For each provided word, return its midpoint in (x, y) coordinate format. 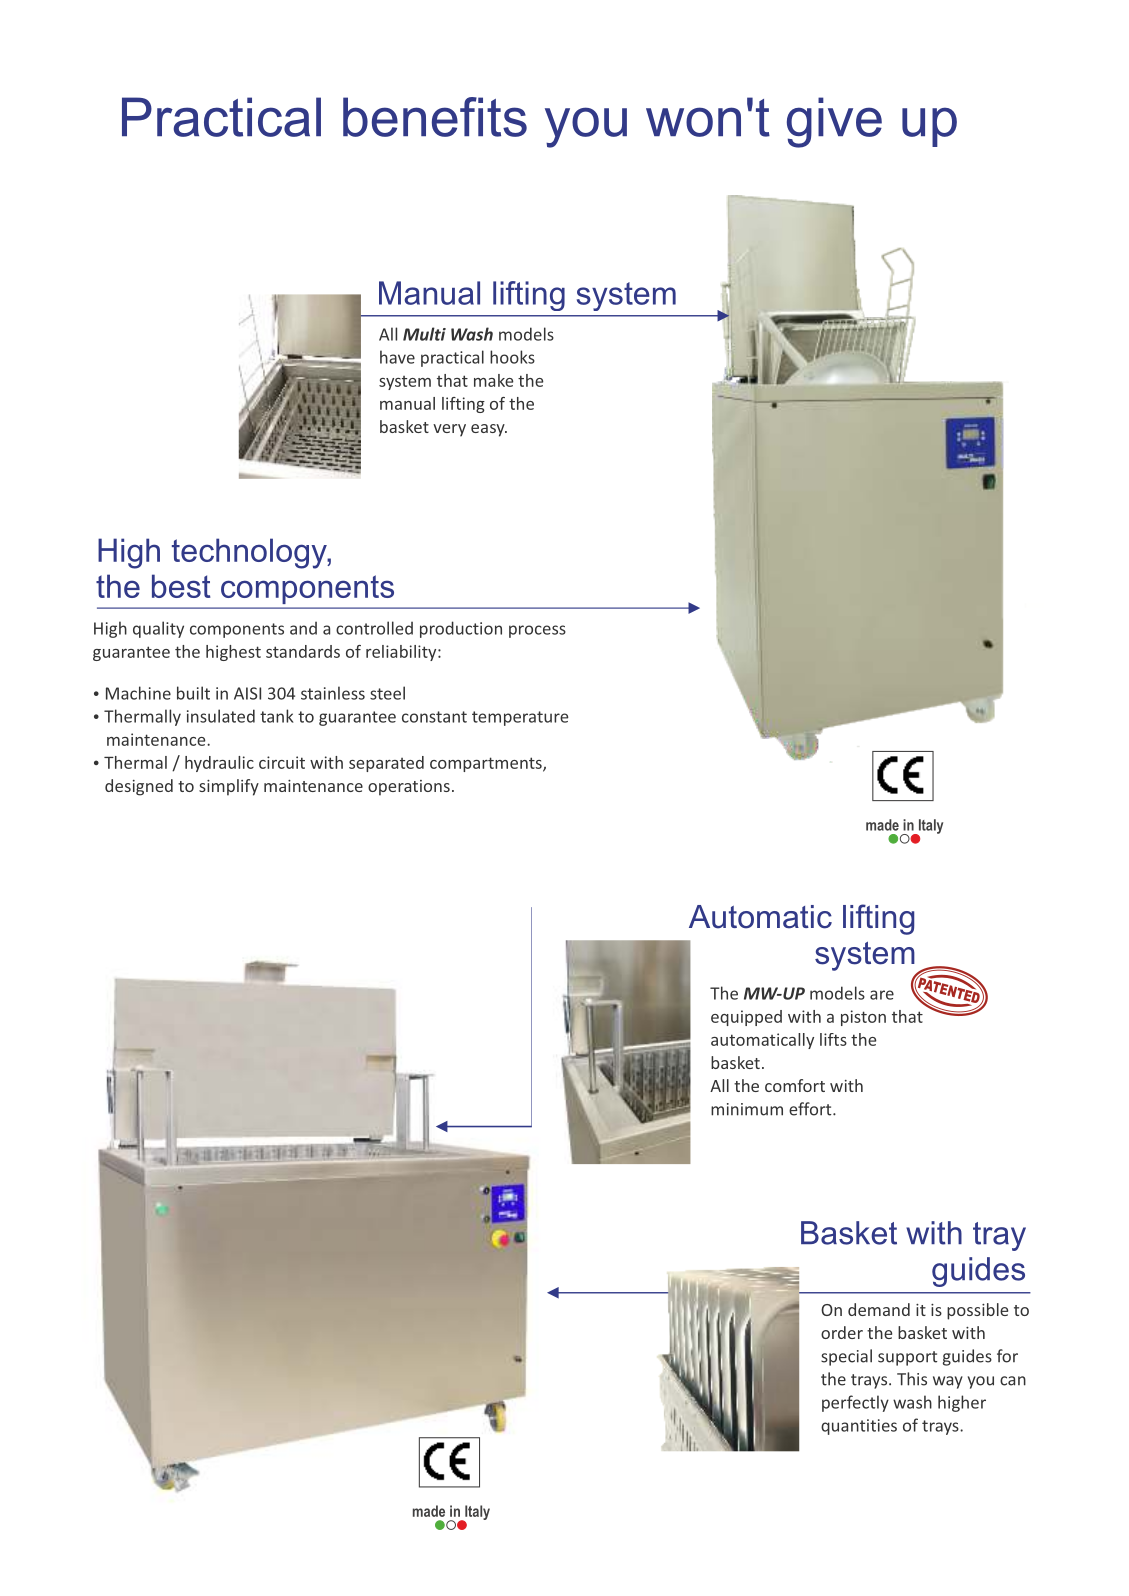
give (834, 122)
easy (489, 430)
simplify (229, 787)
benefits (435, 117)
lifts (833, 1039)
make (493, 380)
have (397, 357)
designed (139, 787)
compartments (487, 764)
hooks (512, 357)
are (882, 995)
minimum (747, 1109)
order (842, 1332)
